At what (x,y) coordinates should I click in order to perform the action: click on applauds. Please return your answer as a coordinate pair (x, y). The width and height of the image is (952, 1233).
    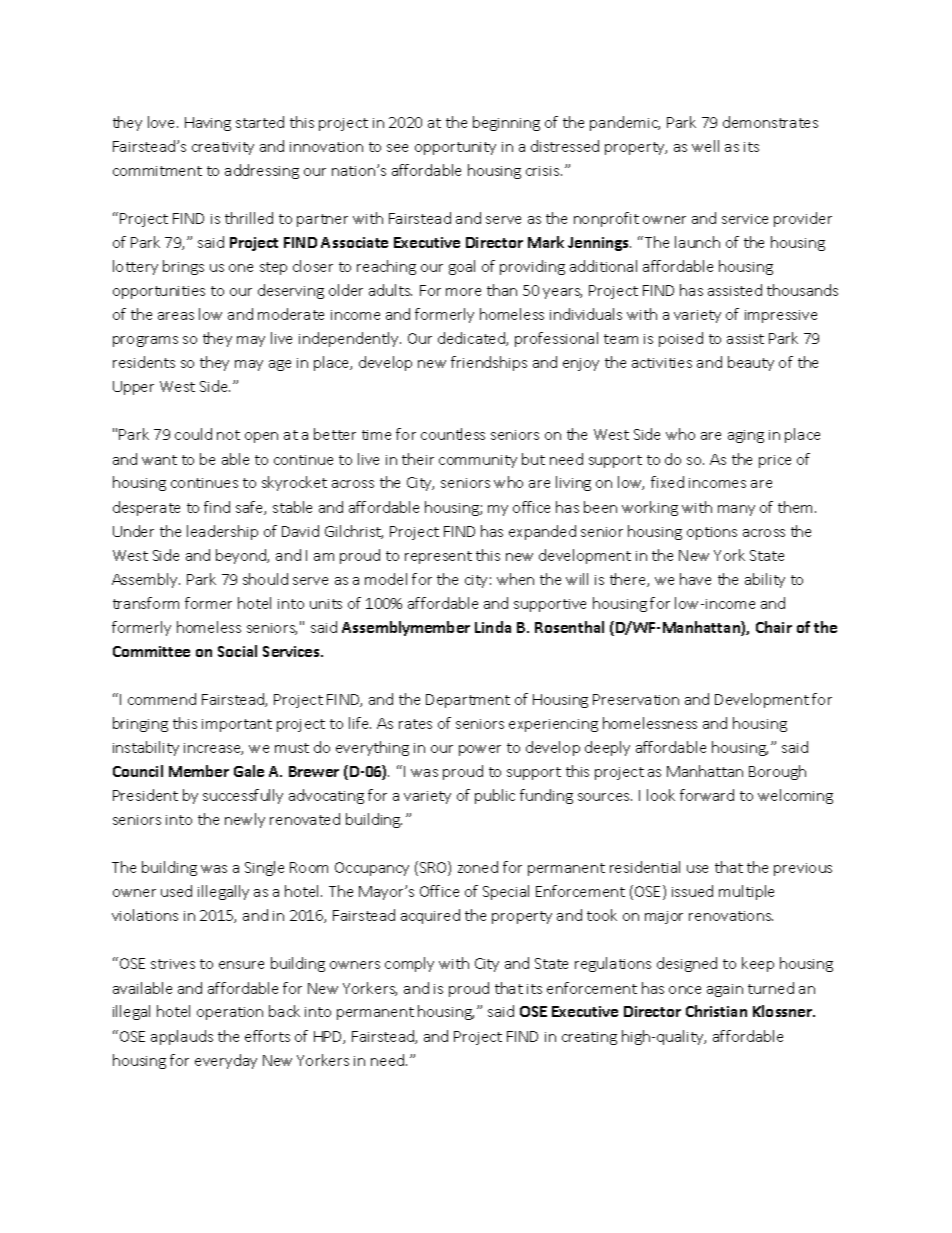
    Looking at the image, I should click on (182, 1037).
